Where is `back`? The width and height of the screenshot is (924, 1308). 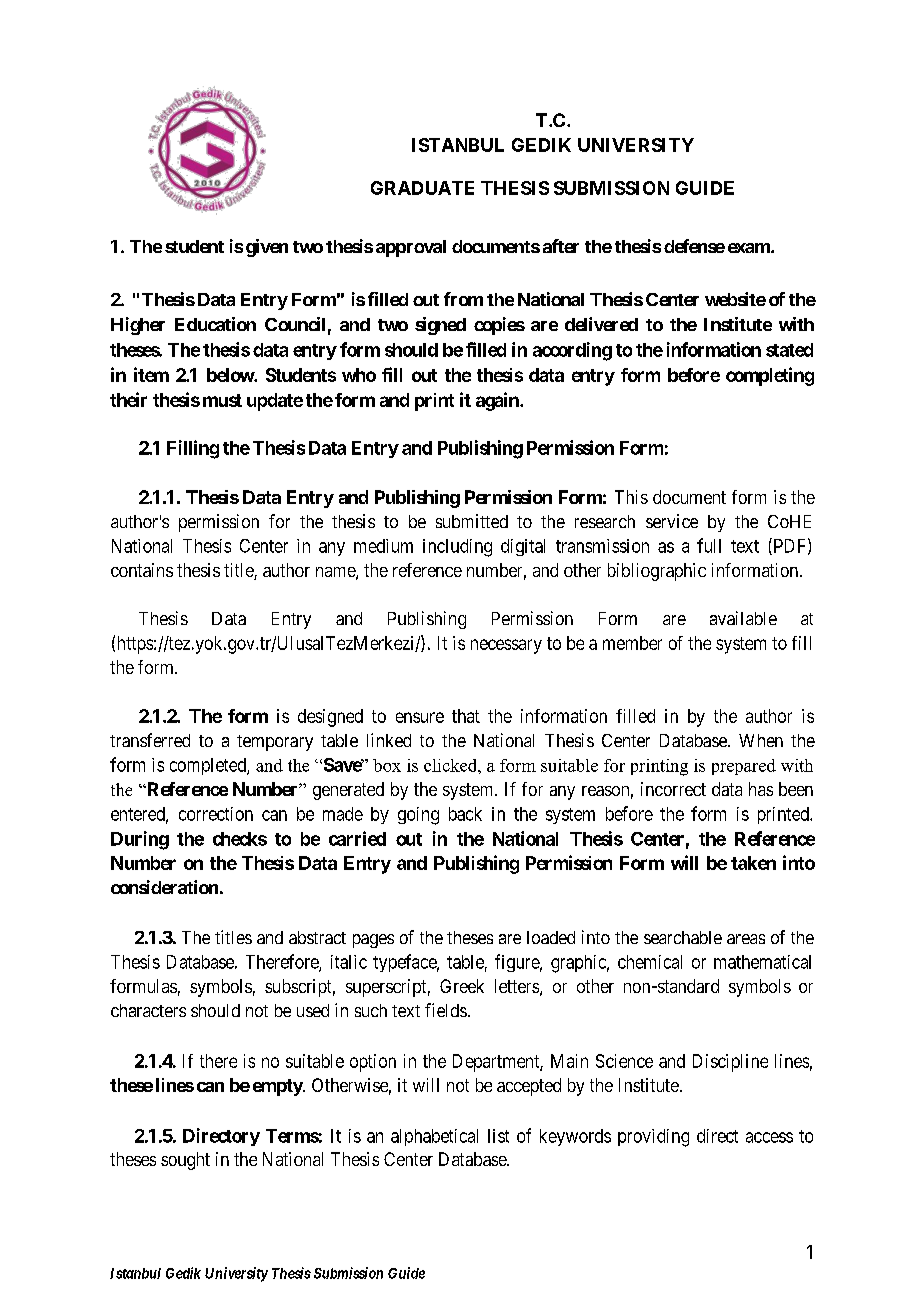
back is located at coordinates (465, 814).
